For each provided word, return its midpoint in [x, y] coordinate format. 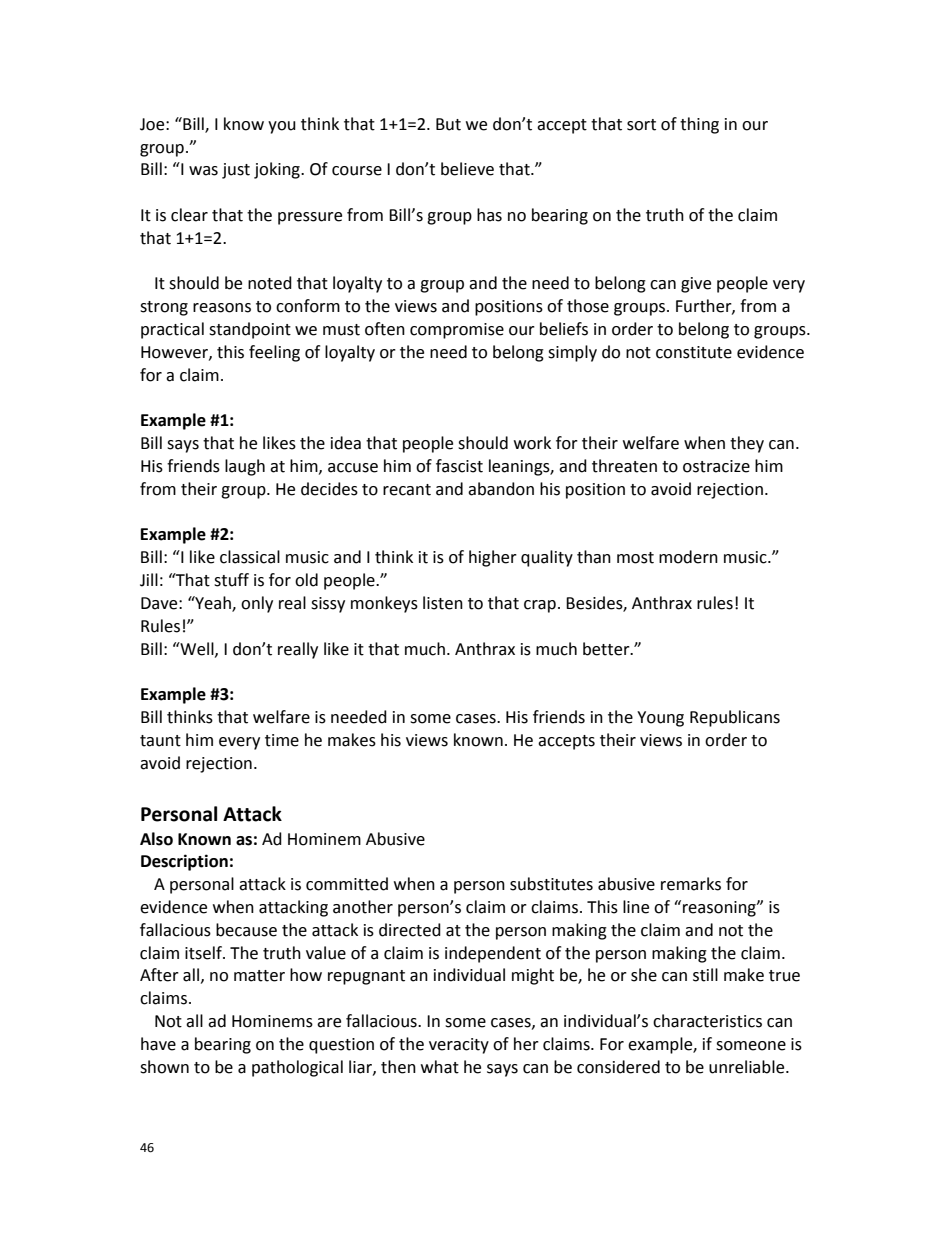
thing [699, 125]
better [607, 649]
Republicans [735, 718]
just [236, 171]
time [282, 740]
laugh [245, 467]
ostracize [716, 466]
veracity [459, 1046]
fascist [459, 466]
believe [467, 169]
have [158, 1044]
